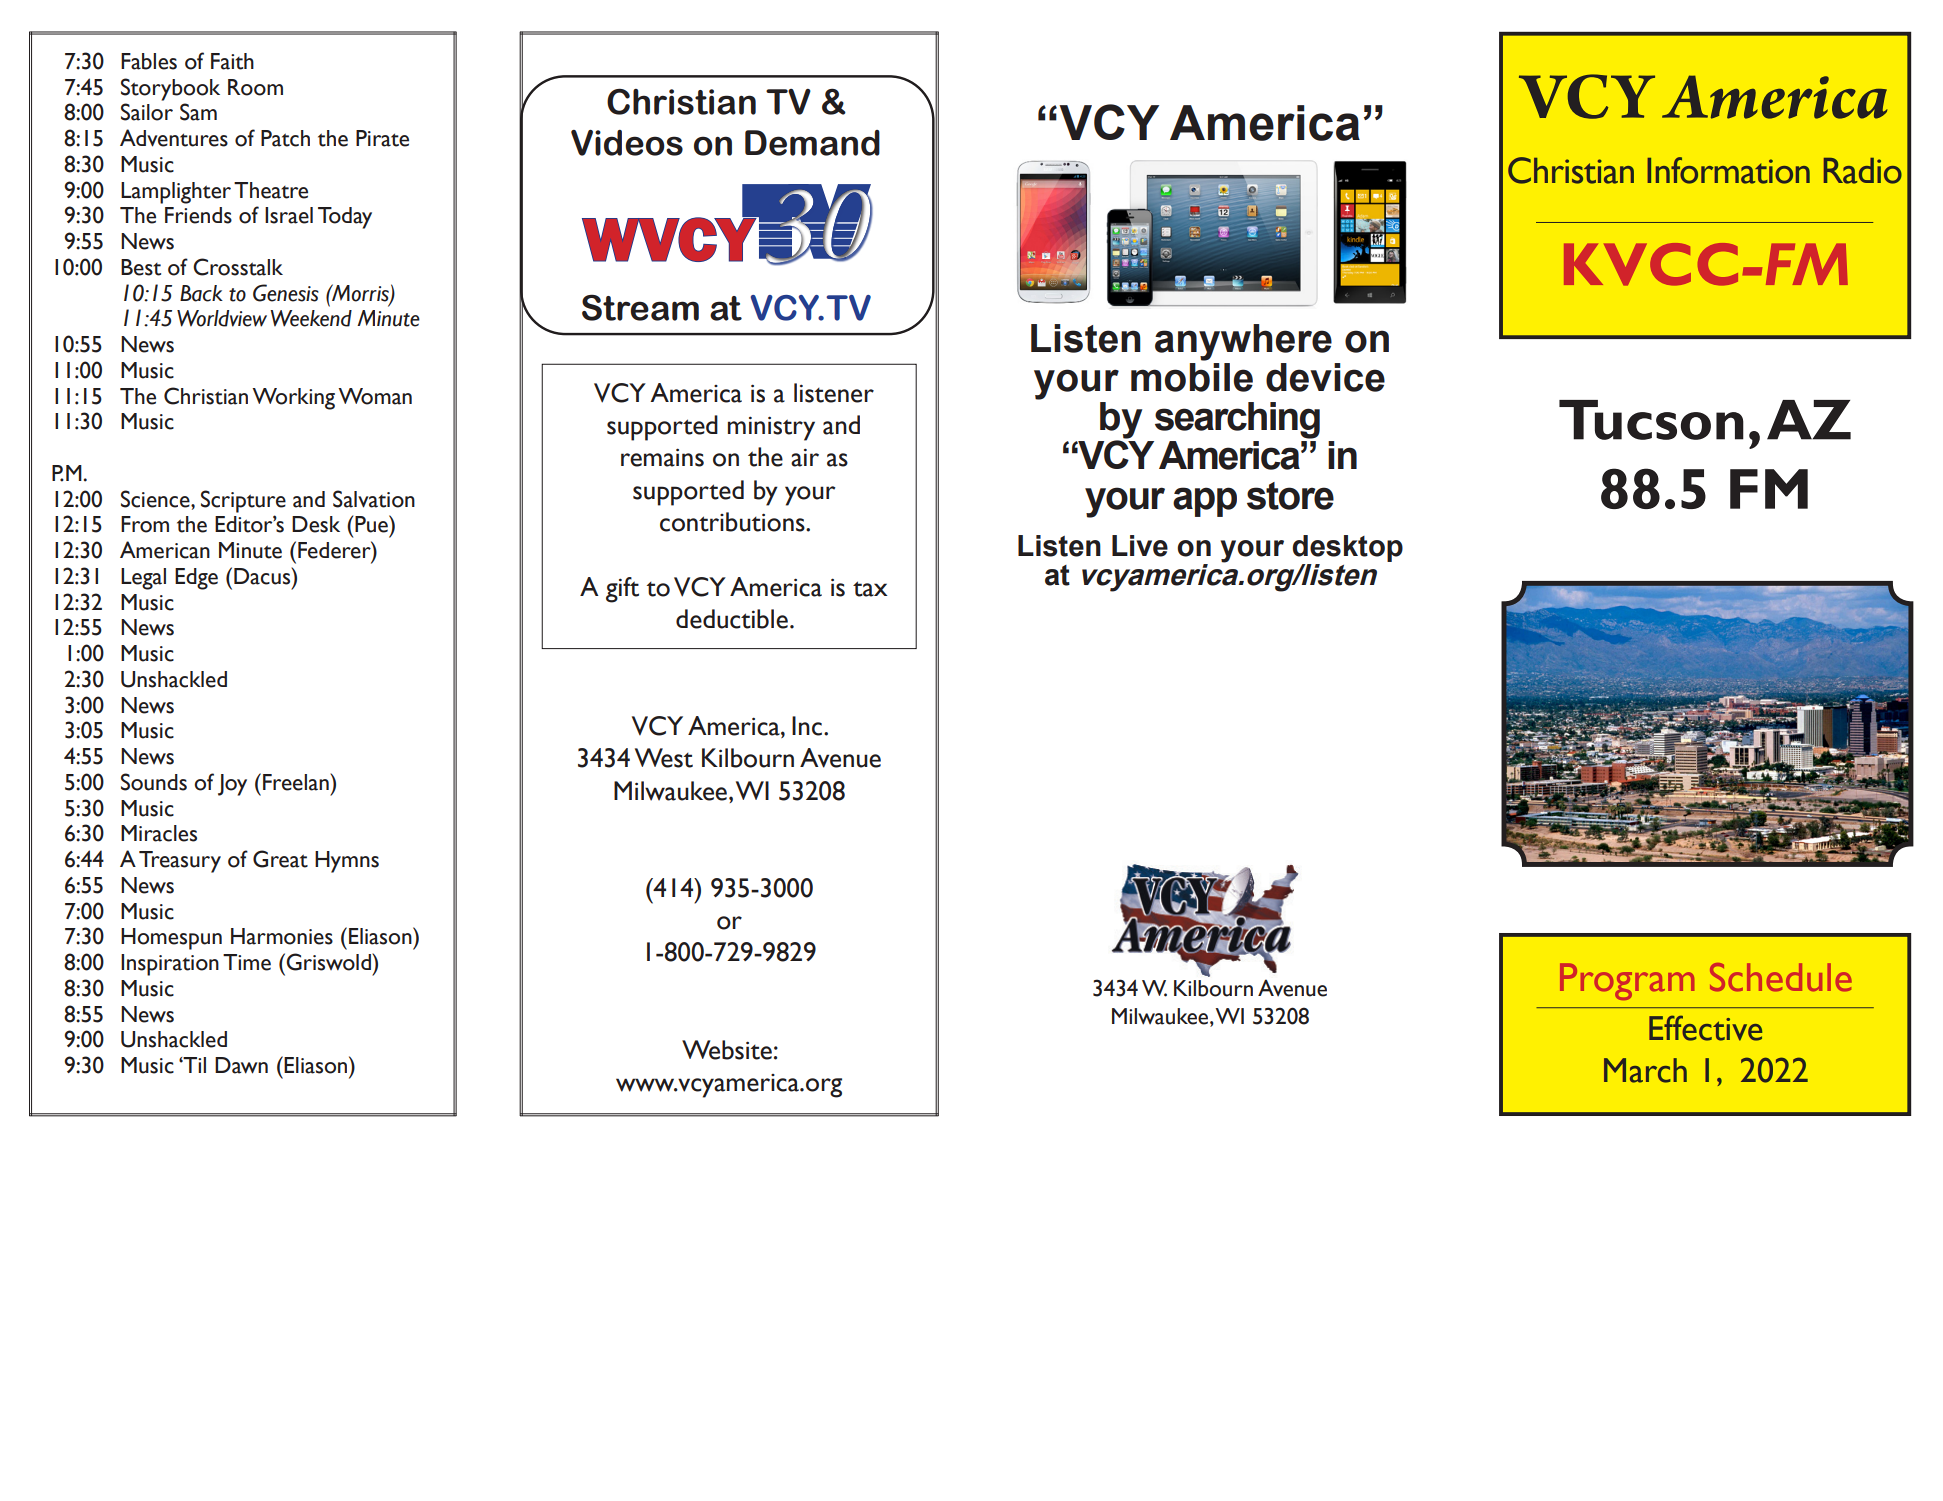  Describe the element at coordinates (241, 1065) in the screenshot. I see `Dawn` at that location.
